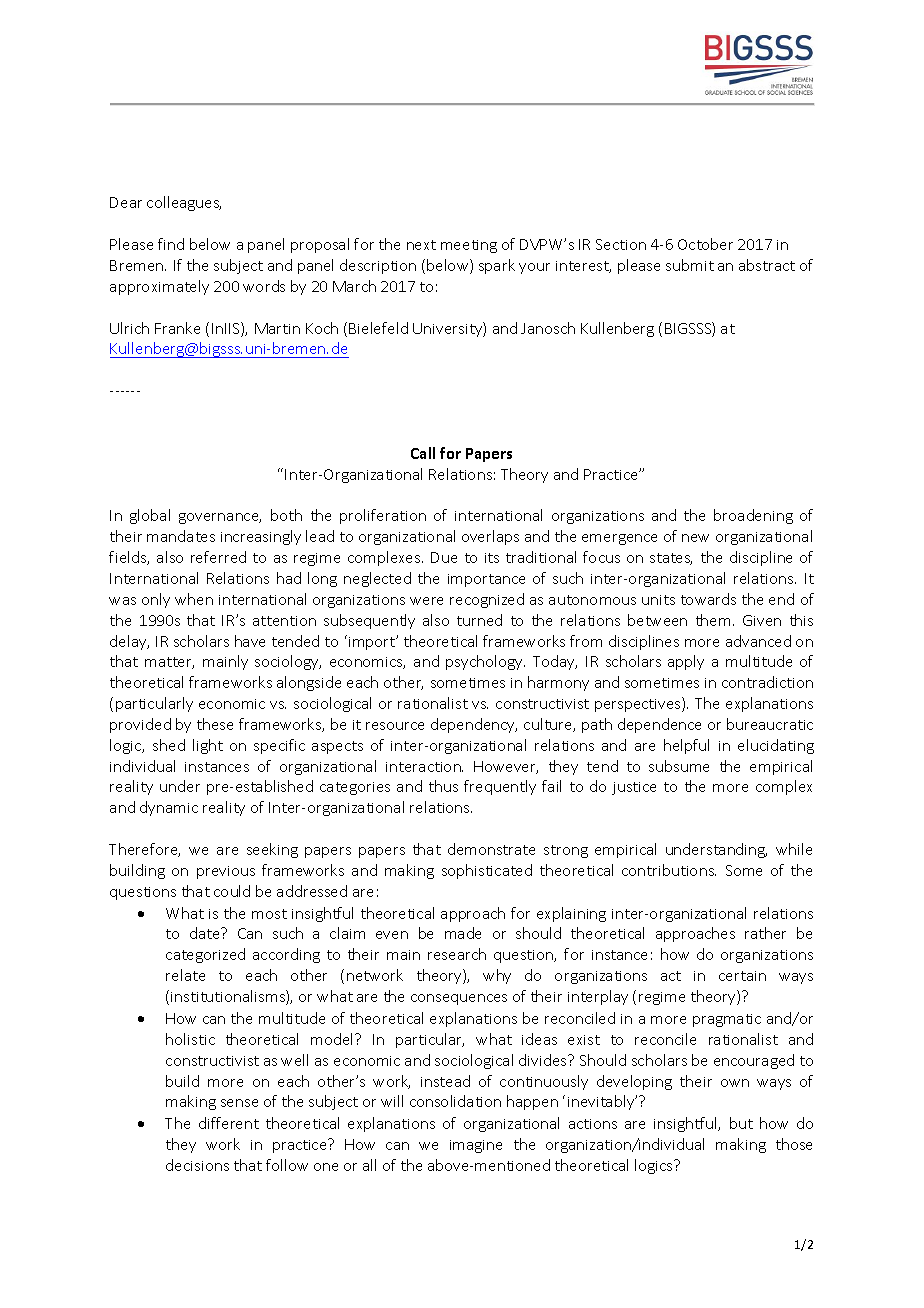 The height and width of the document is (1308, 924). Describe the element at coordinates (476, 1146) in the document. I see `imagine` at that location.
